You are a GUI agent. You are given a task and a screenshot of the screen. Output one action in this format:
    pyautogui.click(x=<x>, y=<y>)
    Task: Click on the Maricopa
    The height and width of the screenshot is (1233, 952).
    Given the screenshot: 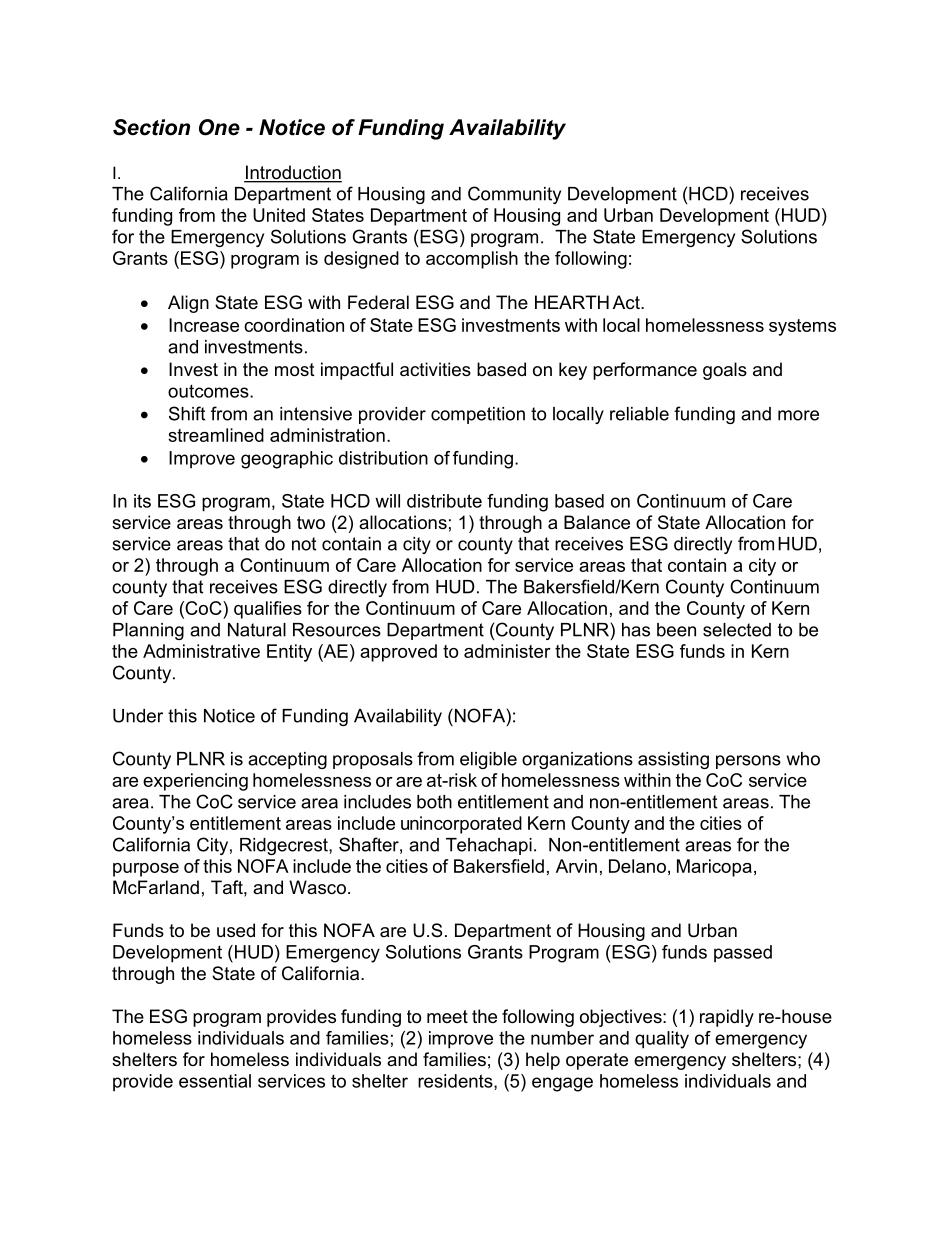 What is the action you would take?
    pyautogui.click(x=714, y=868)
